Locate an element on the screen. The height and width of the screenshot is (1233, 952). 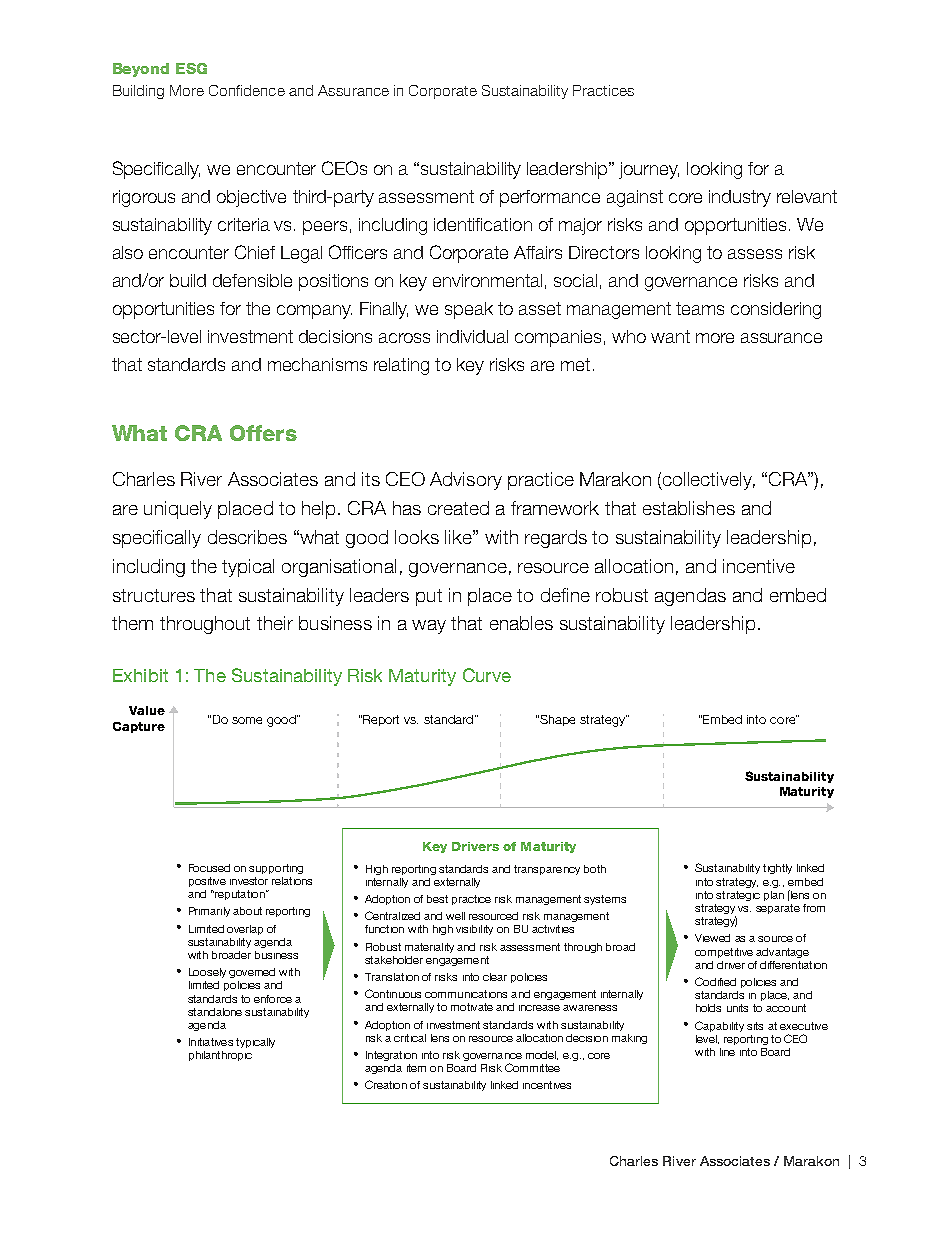
item is located at coordinates (416, 1068).
